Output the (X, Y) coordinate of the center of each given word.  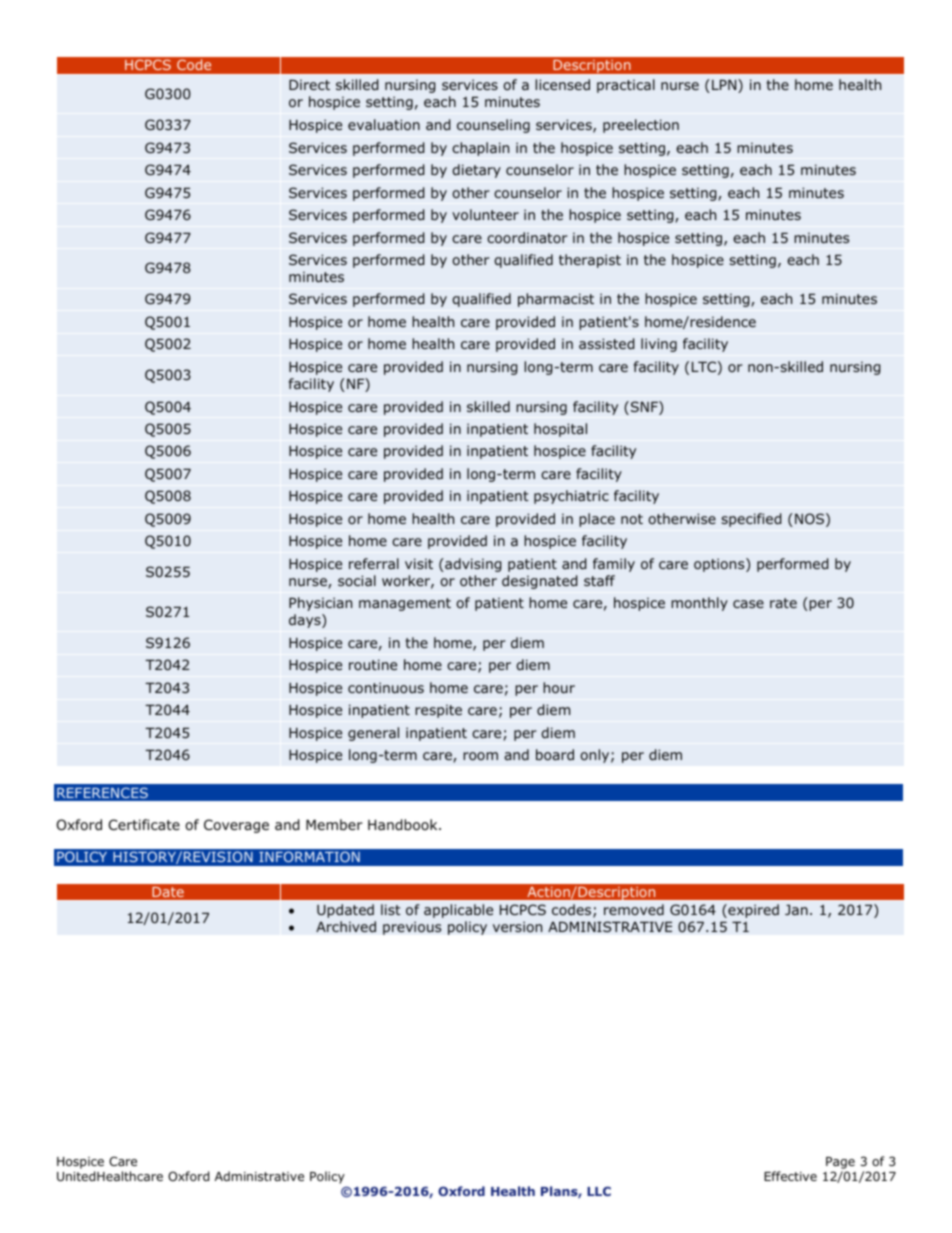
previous (412, 928)
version (517, 927)
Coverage (236, 826)
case (748, 604)
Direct (309, 84)
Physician (320, 604)
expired (752, 911)
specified (751, 520)
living (659, 345)
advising (472, 565)
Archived (346, 927)
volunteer (485, 214)
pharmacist (556, 300)
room (480, 756)
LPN (725, 86)
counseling (493, 126)
